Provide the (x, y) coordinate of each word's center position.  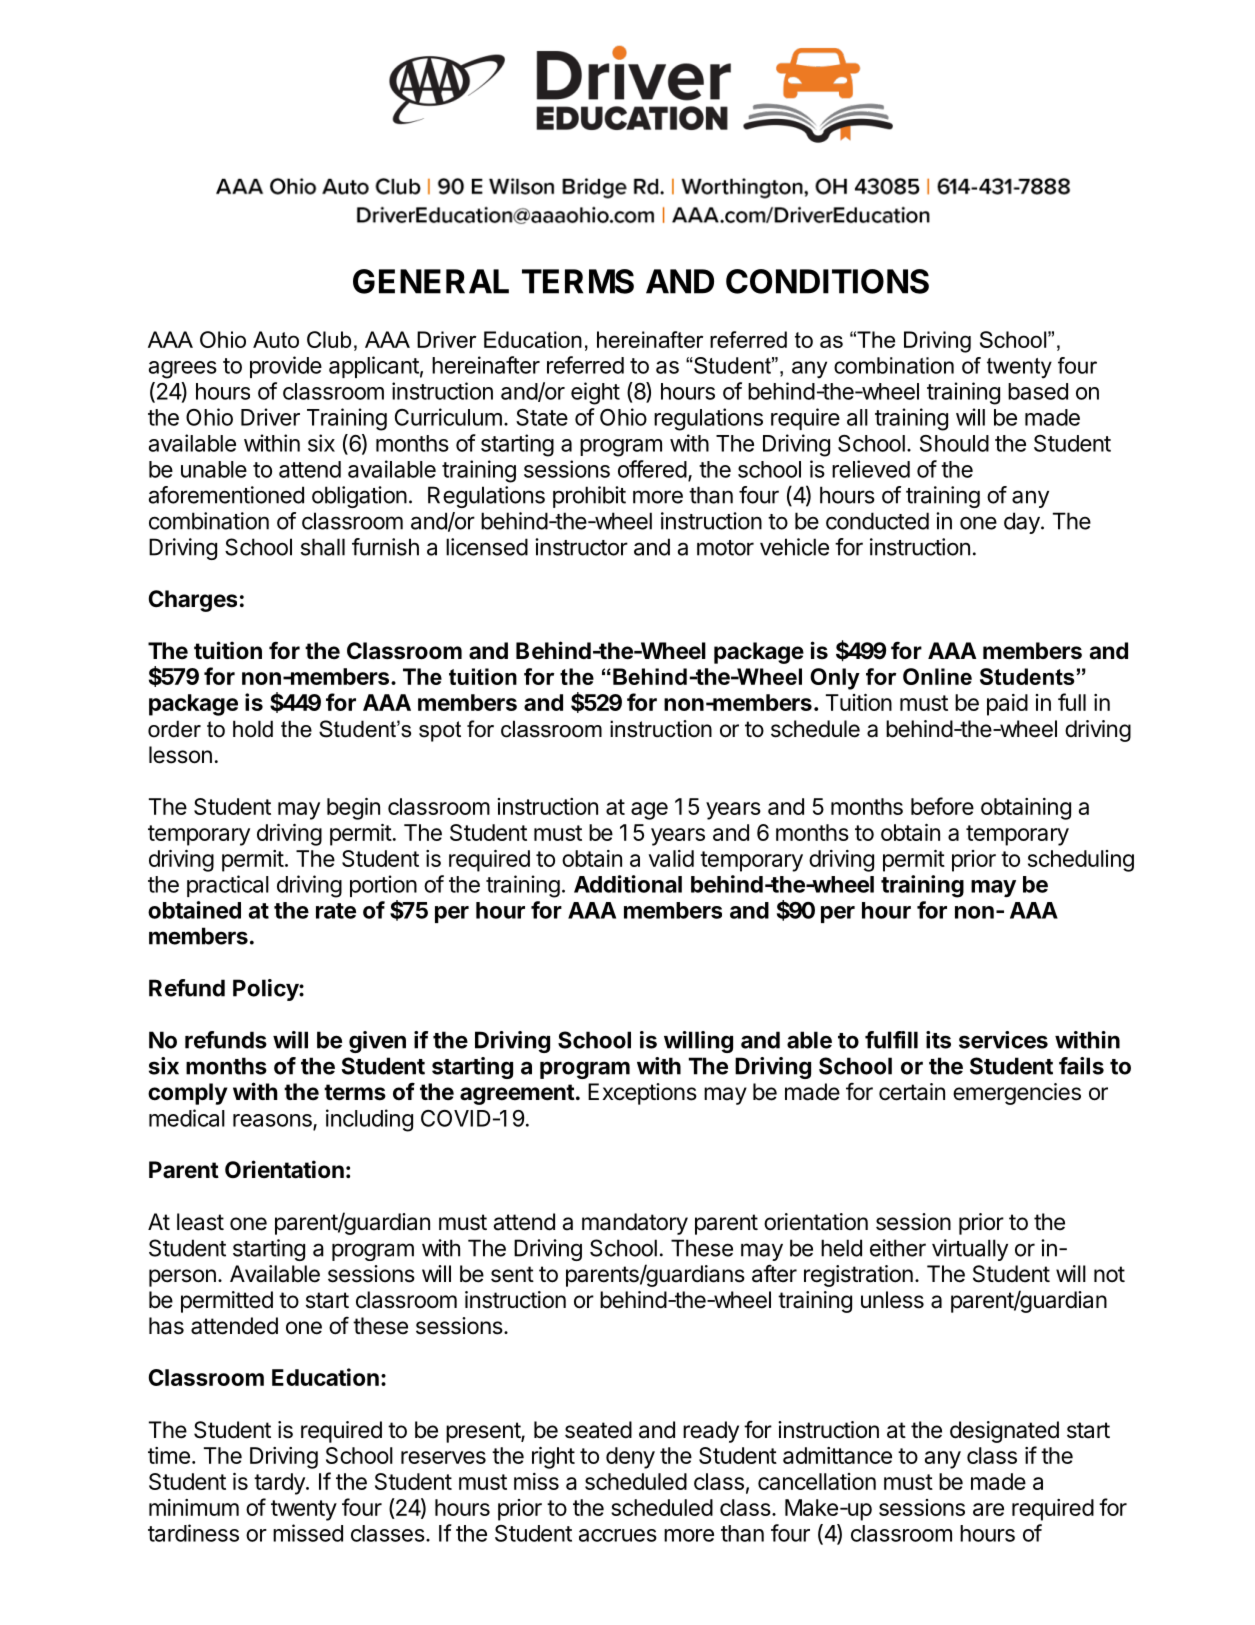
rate (336, 911)
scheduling (1081, 861)
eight (595, 393)
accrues (618, 1535)
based (1038, 391)
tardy (280, 1484)
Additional (628, 884)
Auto (276, 339)
